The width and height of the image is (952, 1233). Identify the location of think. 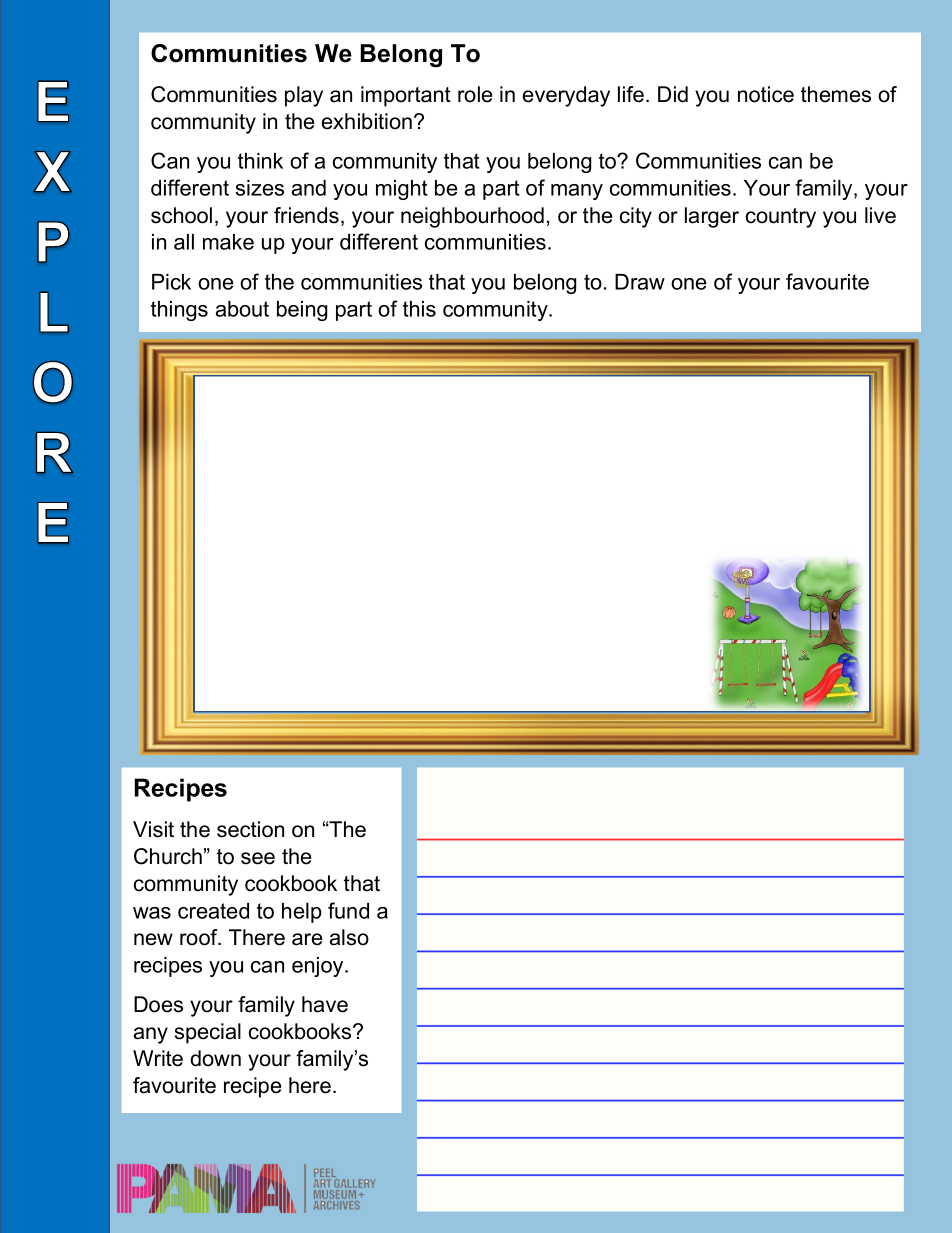
(260, 161).
